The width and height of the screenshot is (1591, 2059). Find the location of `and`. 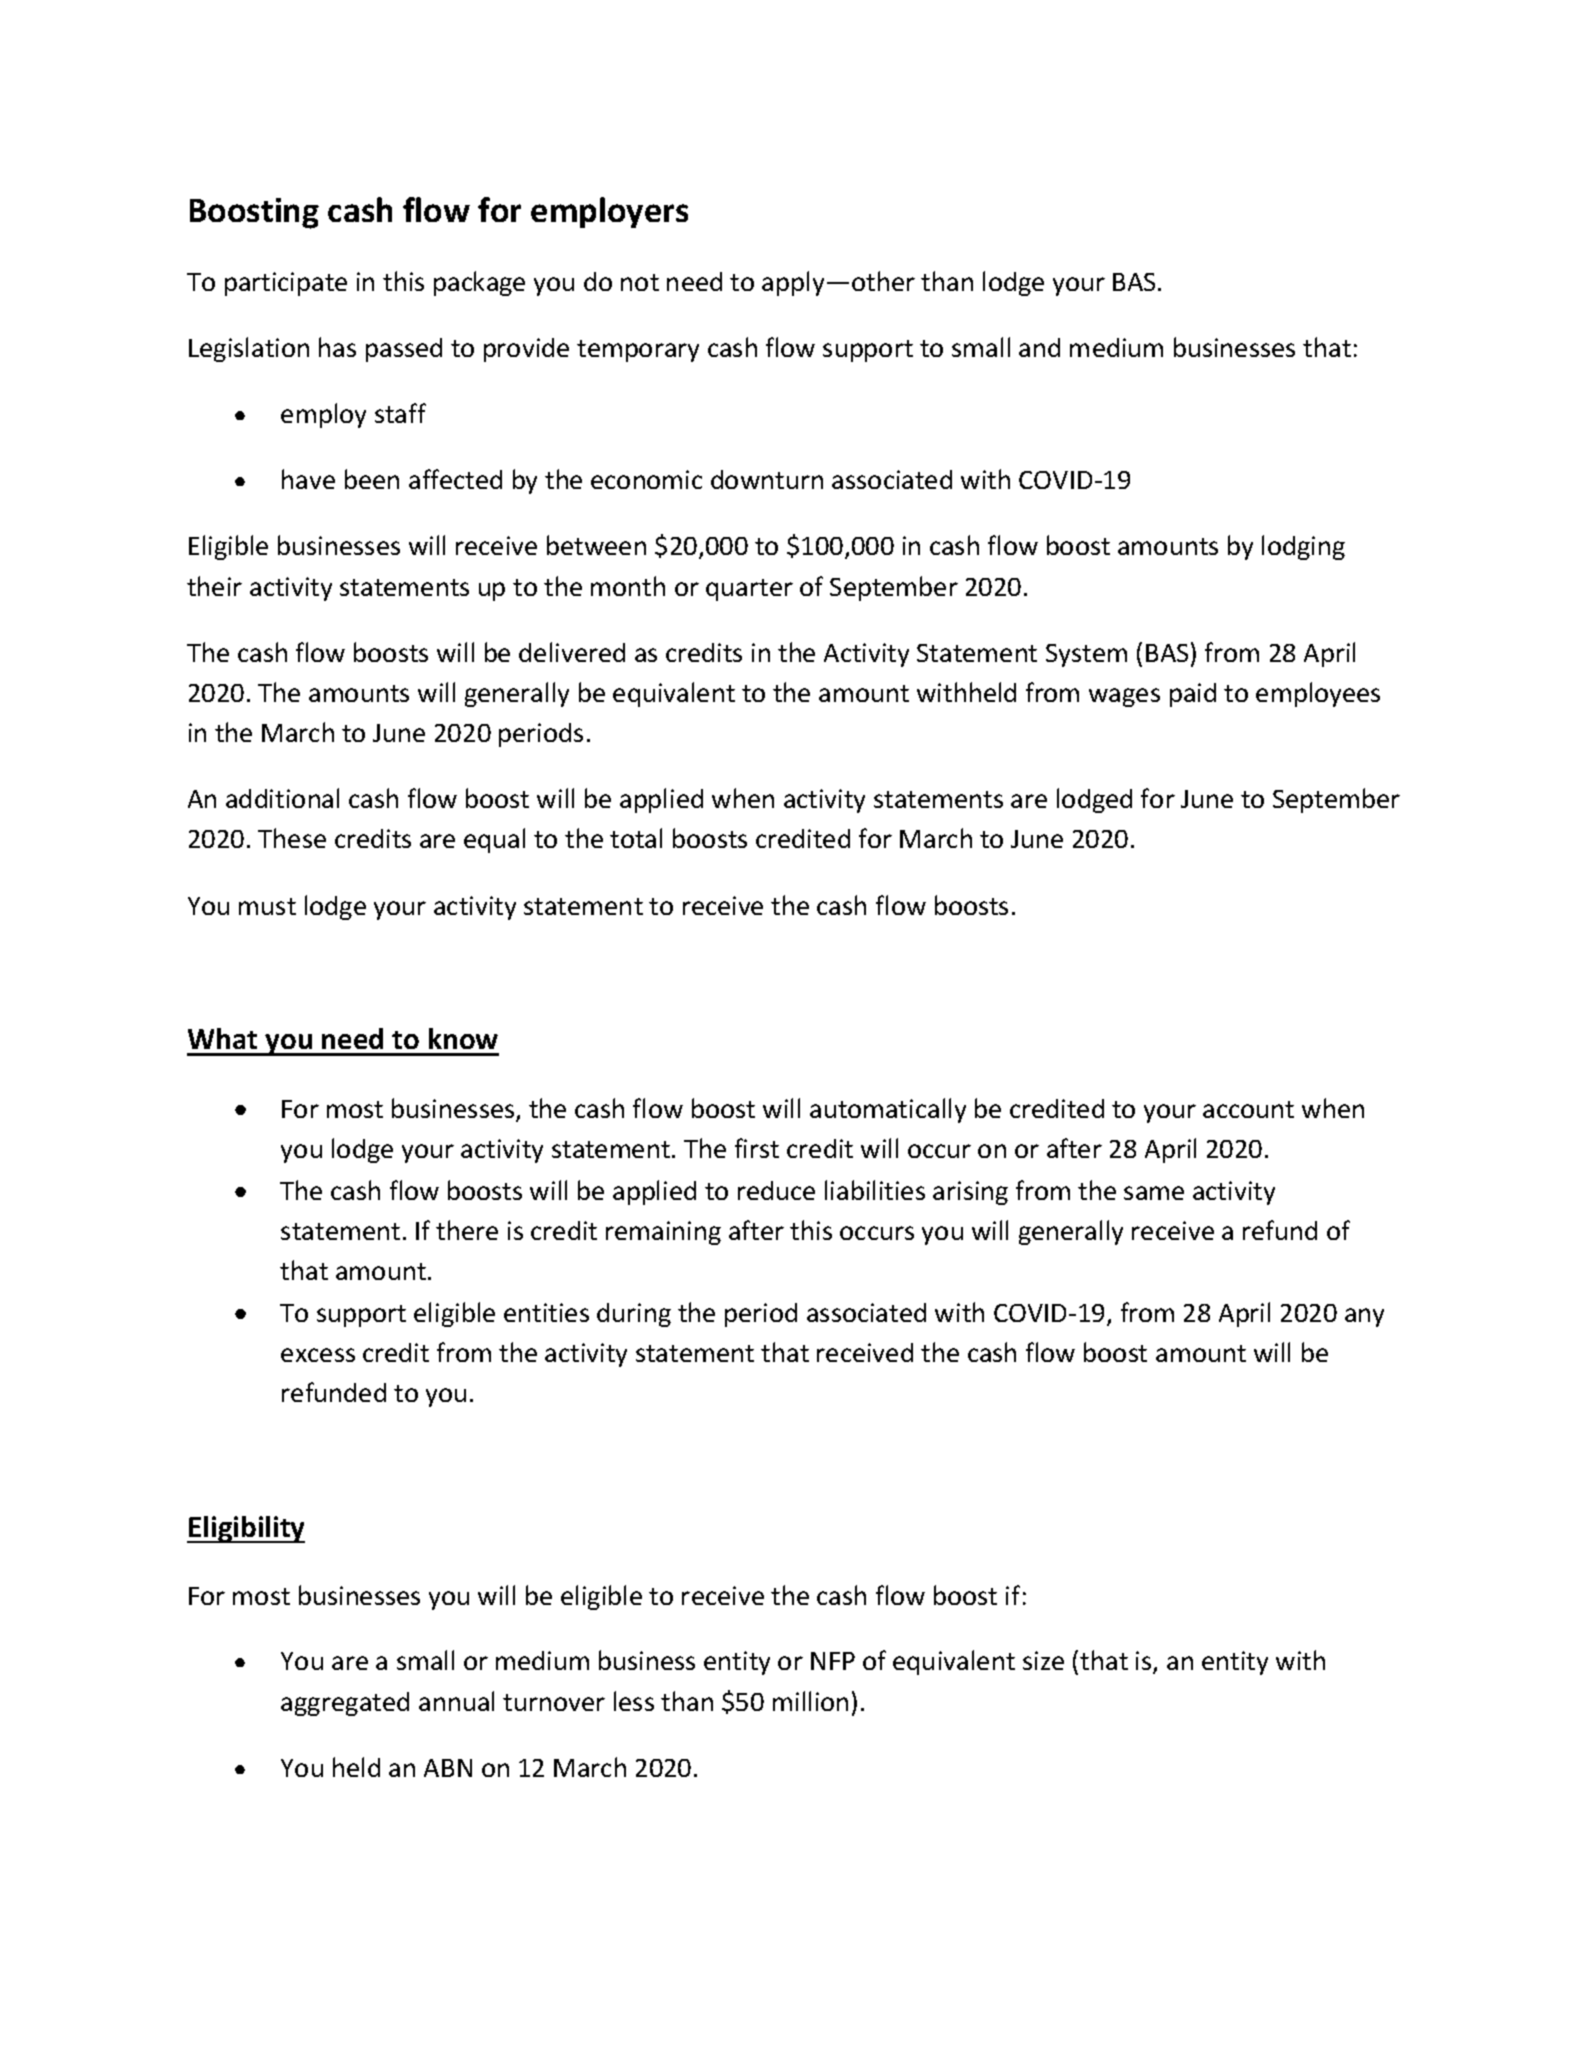

and is located at coordinates (1039, 347).
